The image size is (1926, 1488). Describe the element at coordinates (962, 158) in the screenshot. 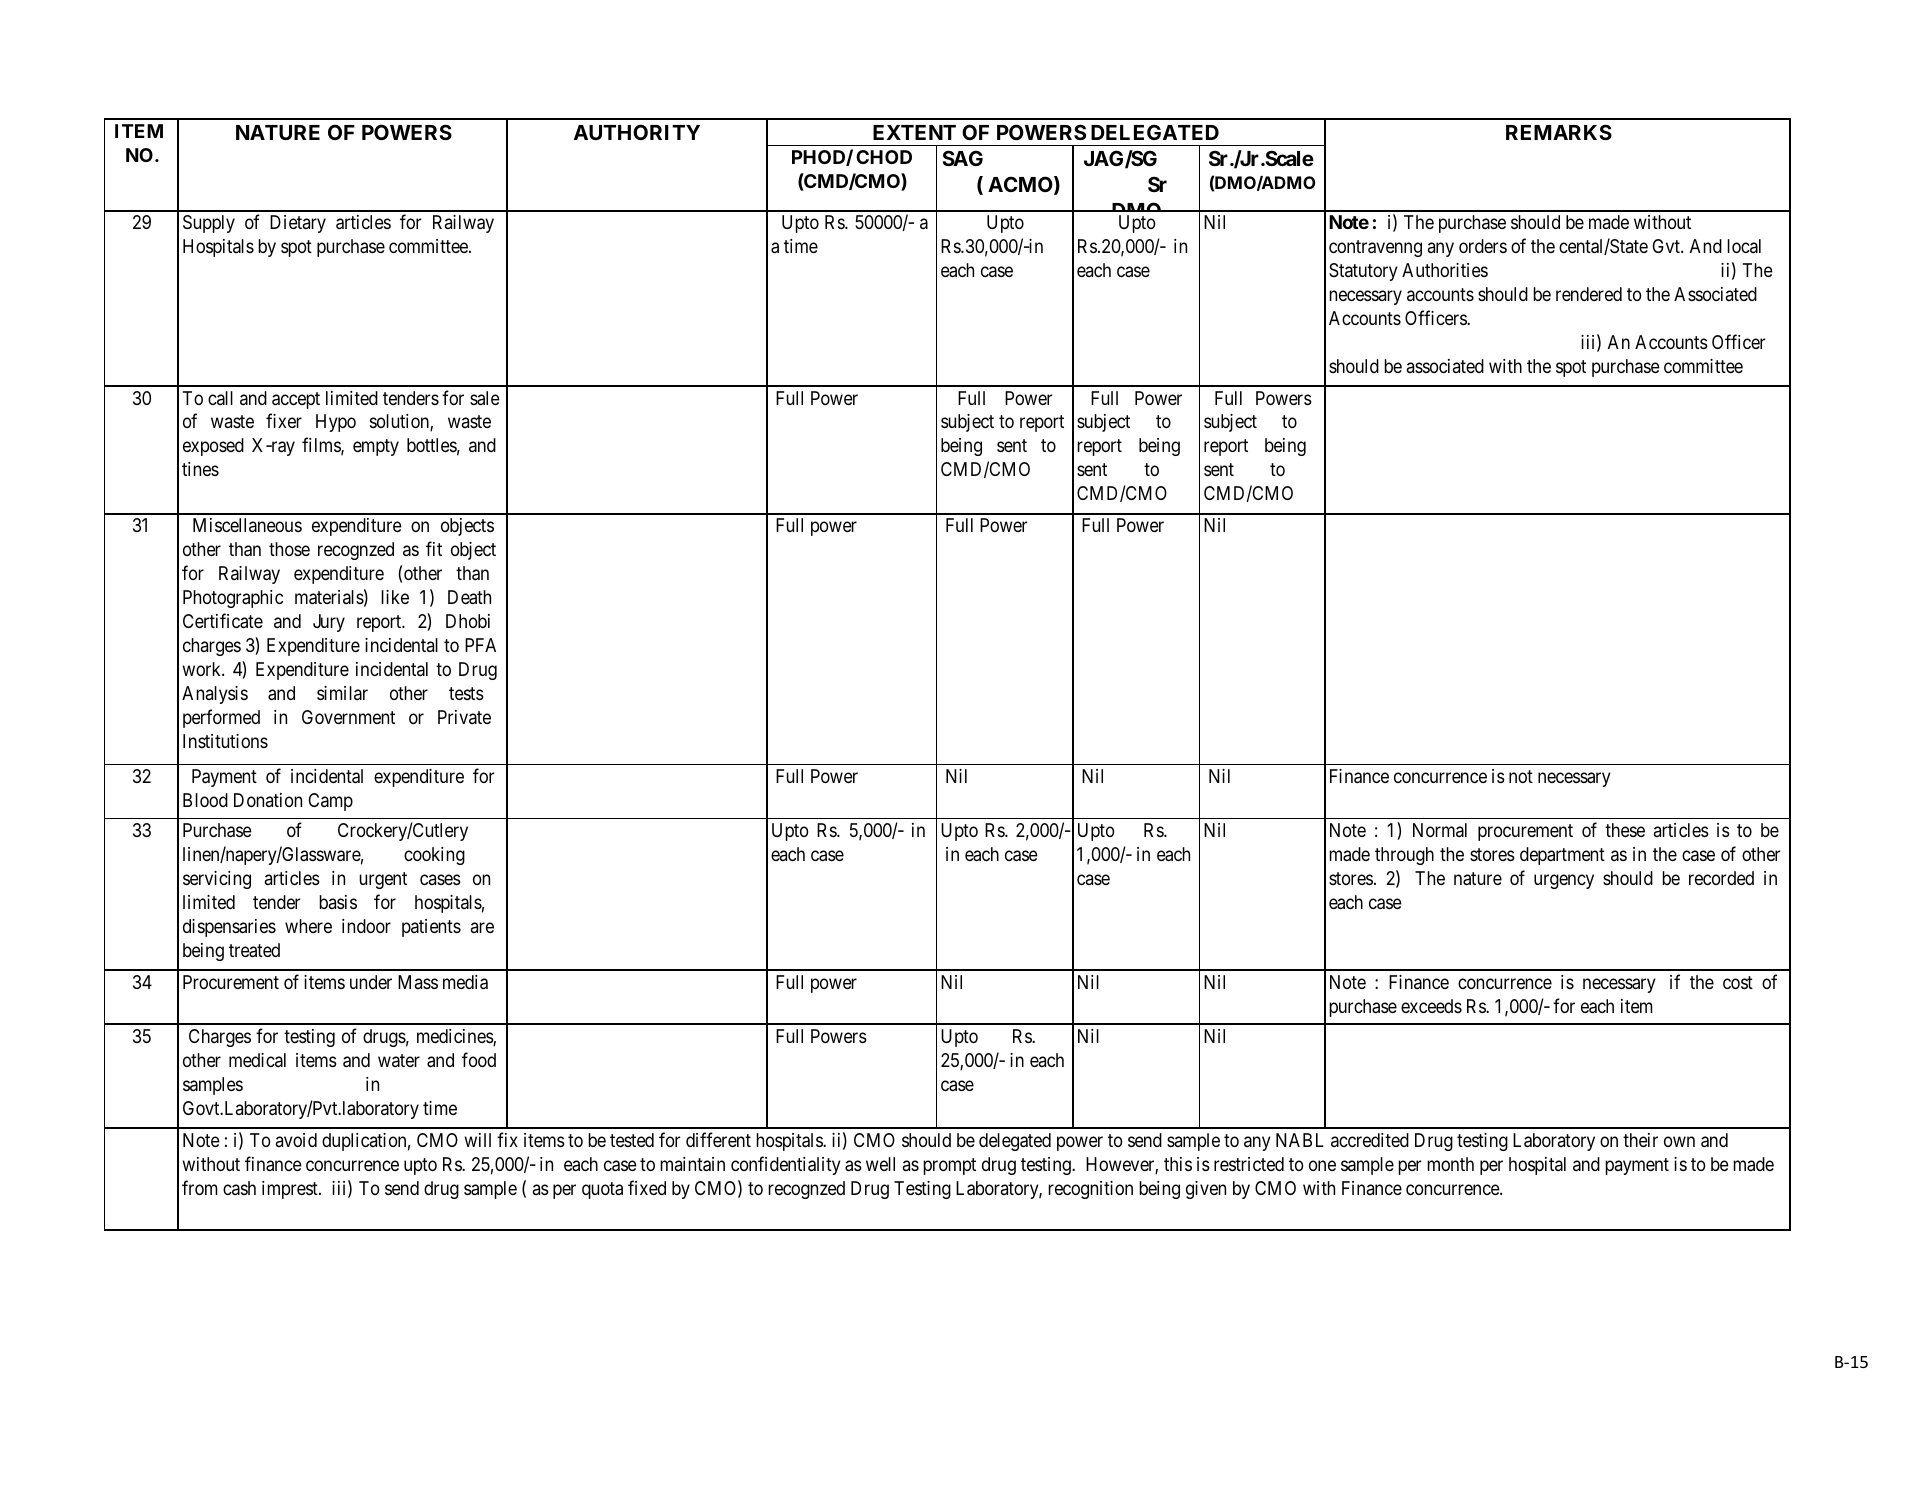

I see `SAG` at that location.
